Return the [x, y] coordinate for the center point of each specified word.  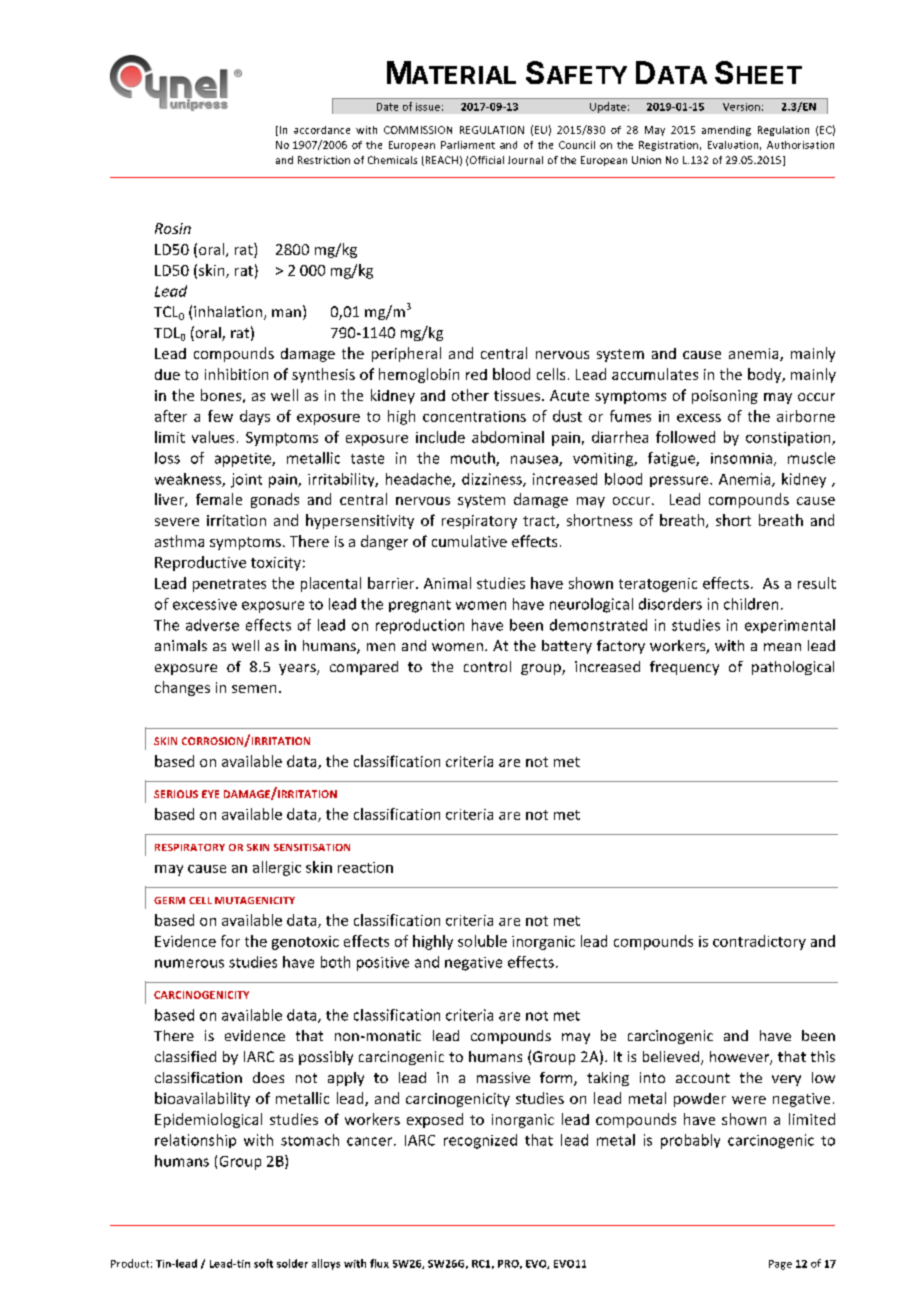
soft [263, 1263]
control [487, 666]
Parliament [468, 145]
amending [726, 131]
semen [254, 689]
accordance [322, 130]
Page [780, 1265]
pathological [793, 668]
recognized [480, 1141]
